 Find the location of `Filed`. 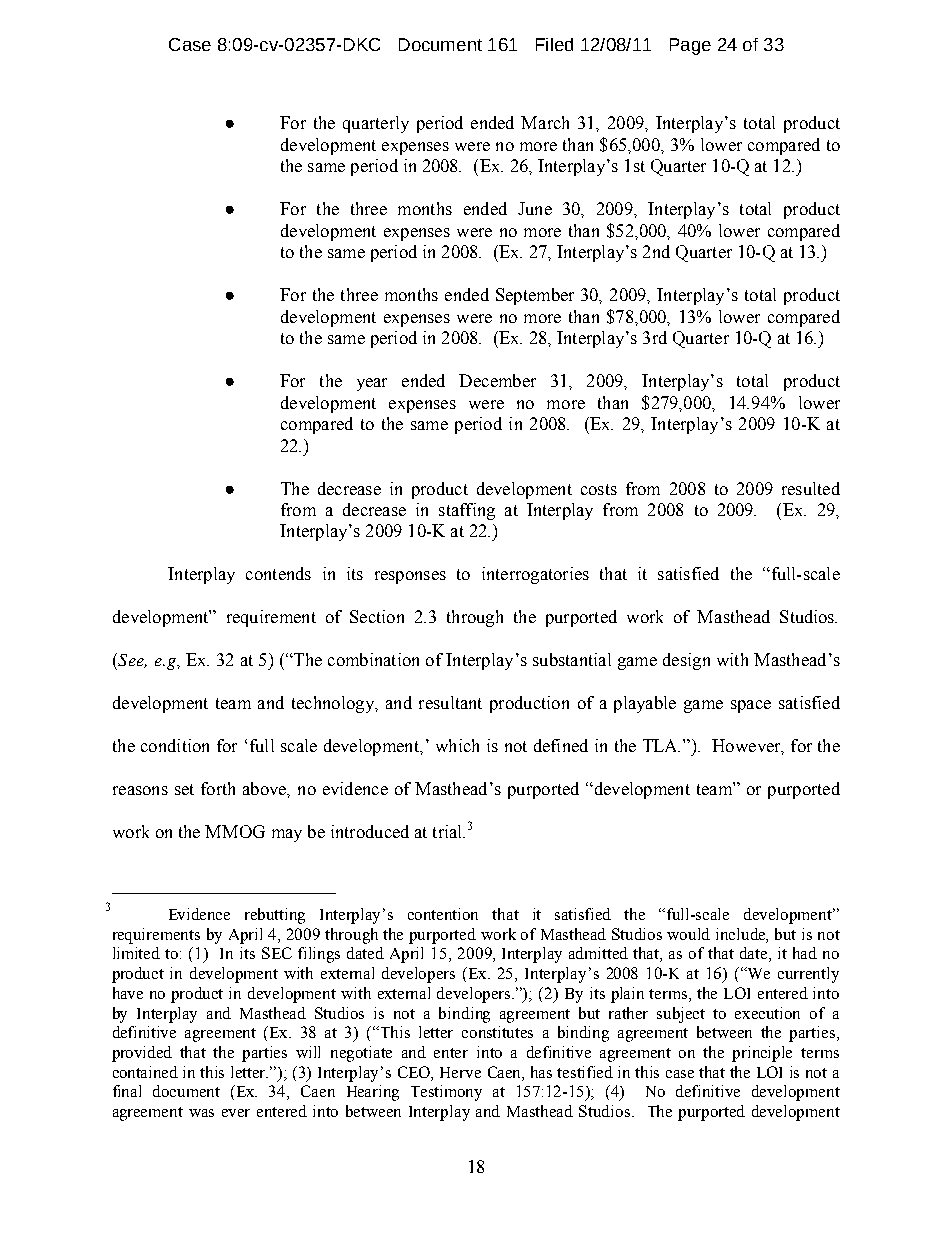

Filed is located at coordinates (554, 44).
